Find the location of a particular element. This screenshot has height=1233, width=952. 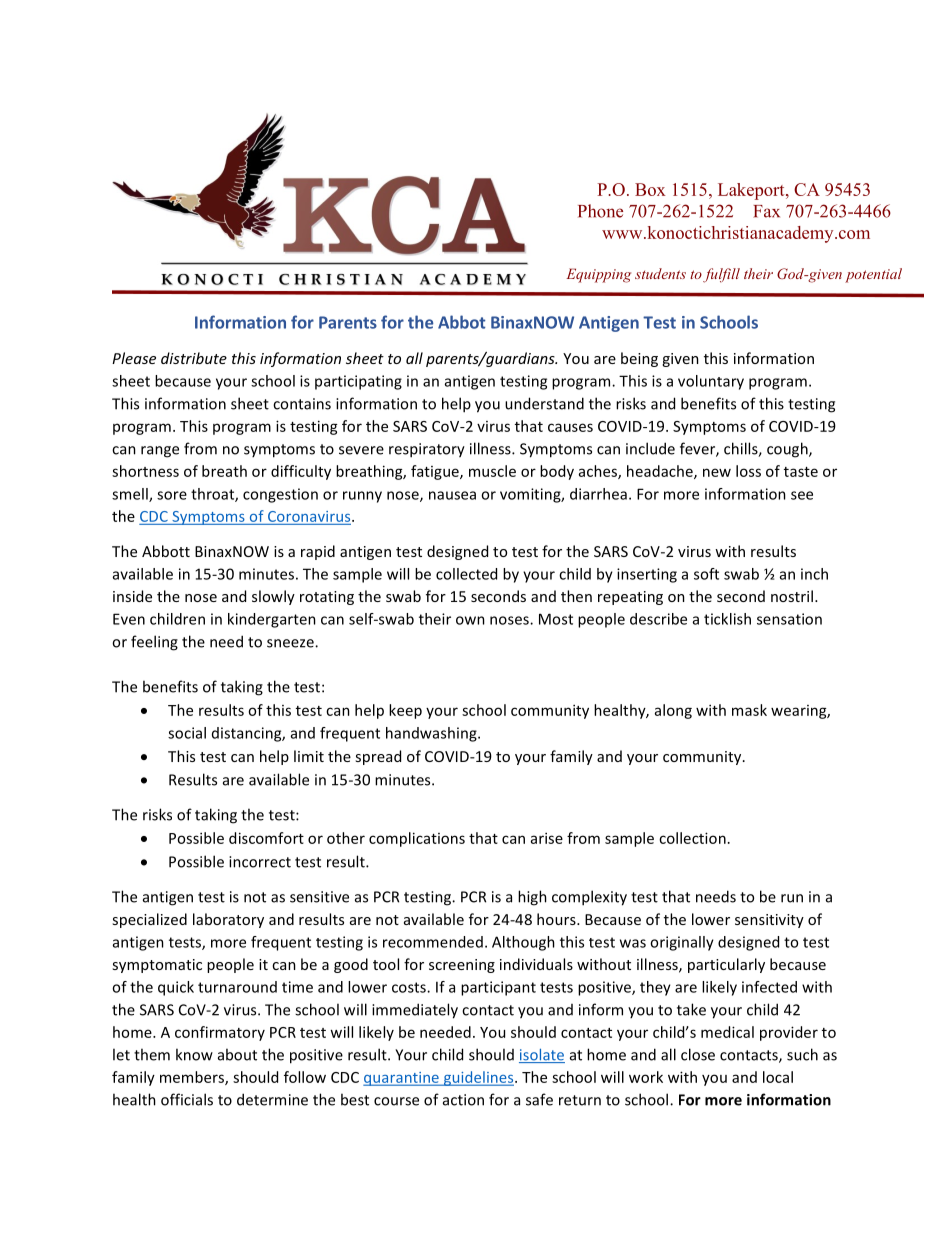

own is located at coordinates (470, 620).
